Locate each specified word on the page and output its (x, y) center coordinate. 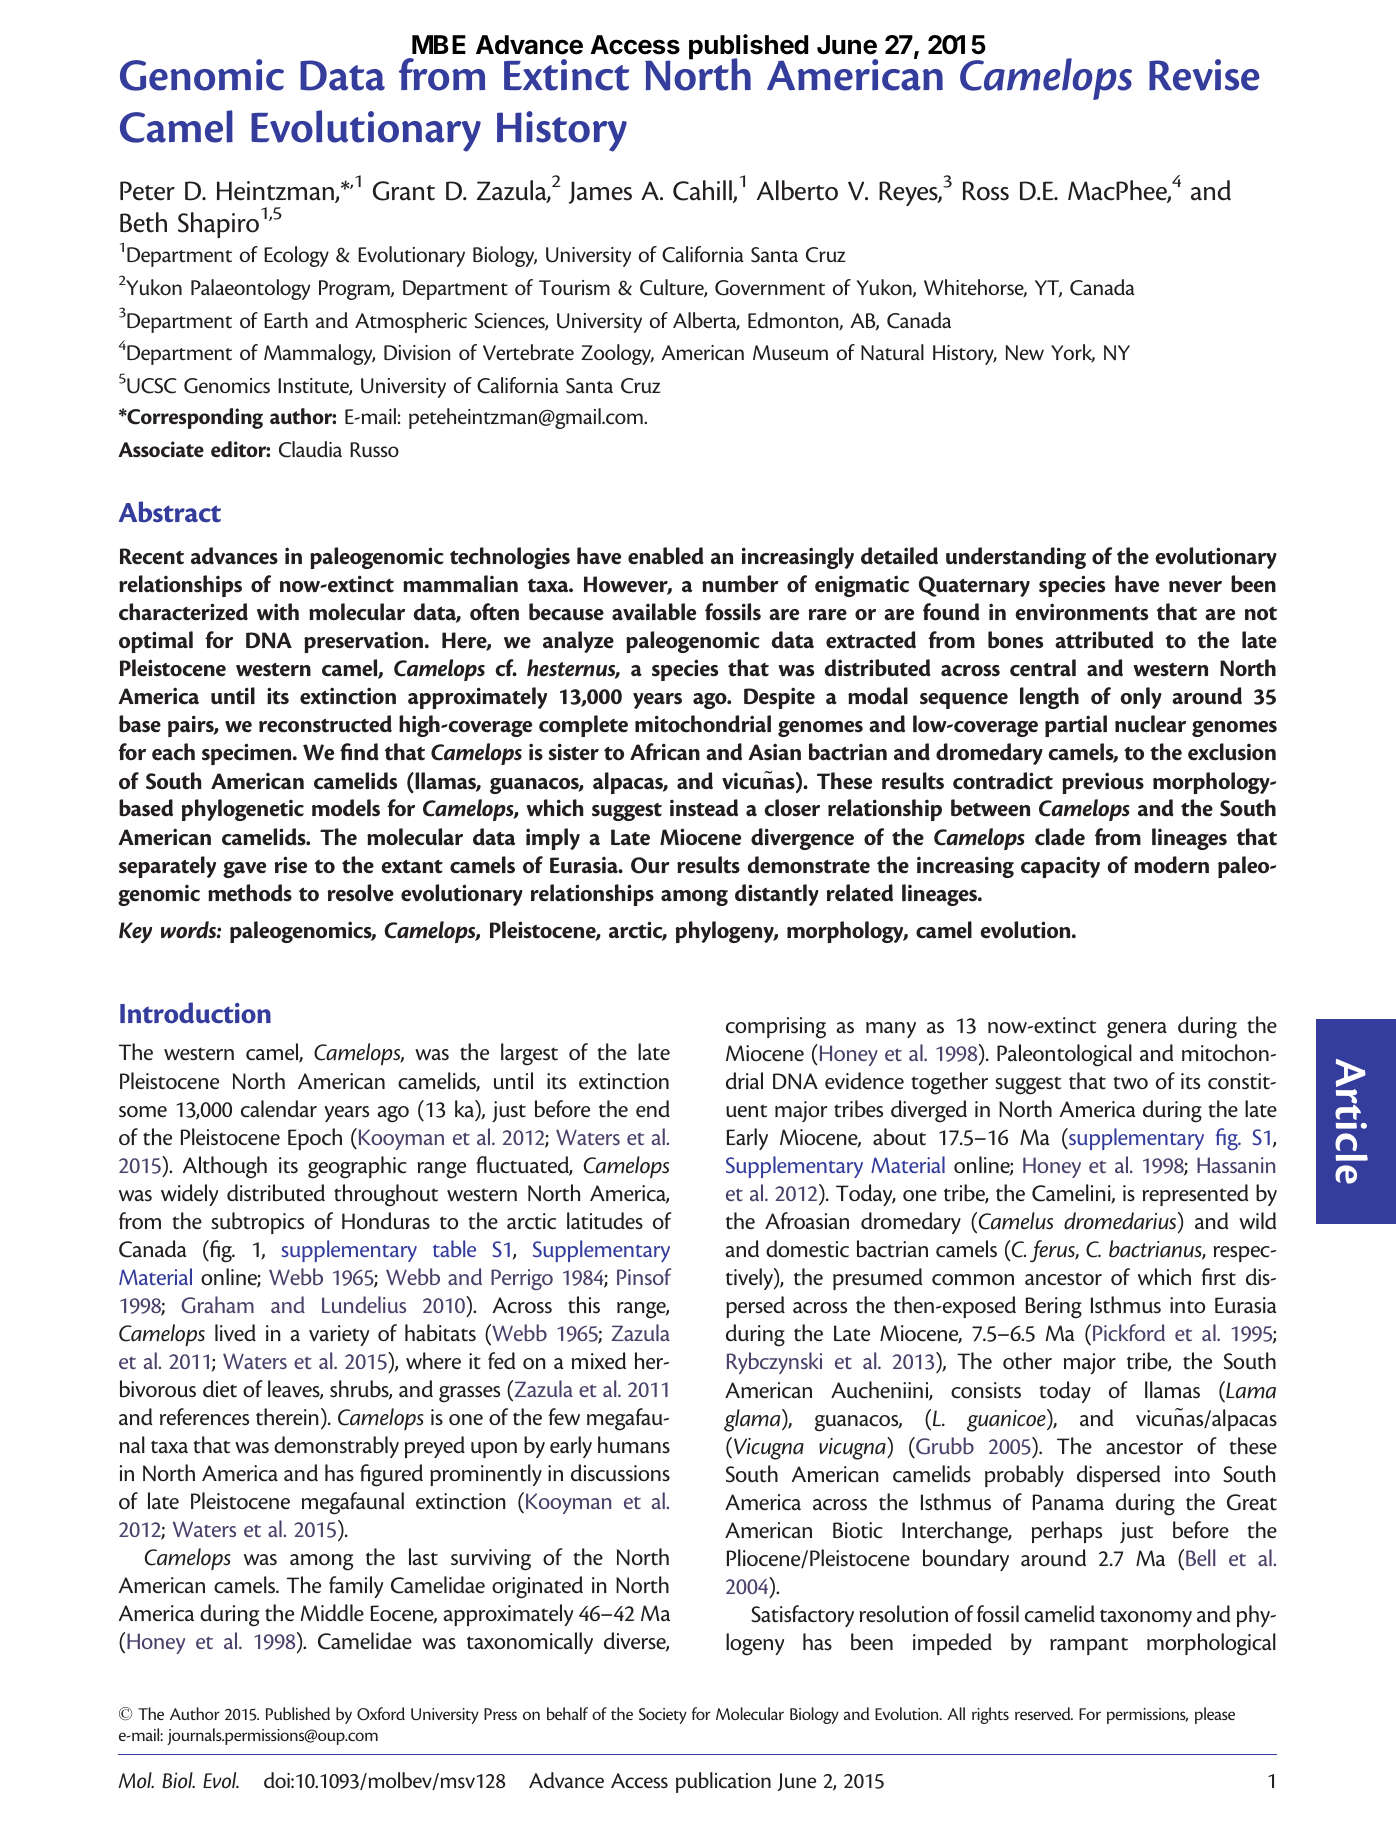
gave (244, 870)
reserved (1044, 1713)
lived (235, 1333)
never (1195, 587)
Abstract (170, 511)
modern (1171, 865)
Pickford (1129, 1332)
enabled (666, 556)
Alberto (797, 190)
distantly (777, 895)
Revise (1204, 75)
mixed (599, 1361)
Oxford (381, 1714)
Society (663, 1716)
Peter (147, 191)
